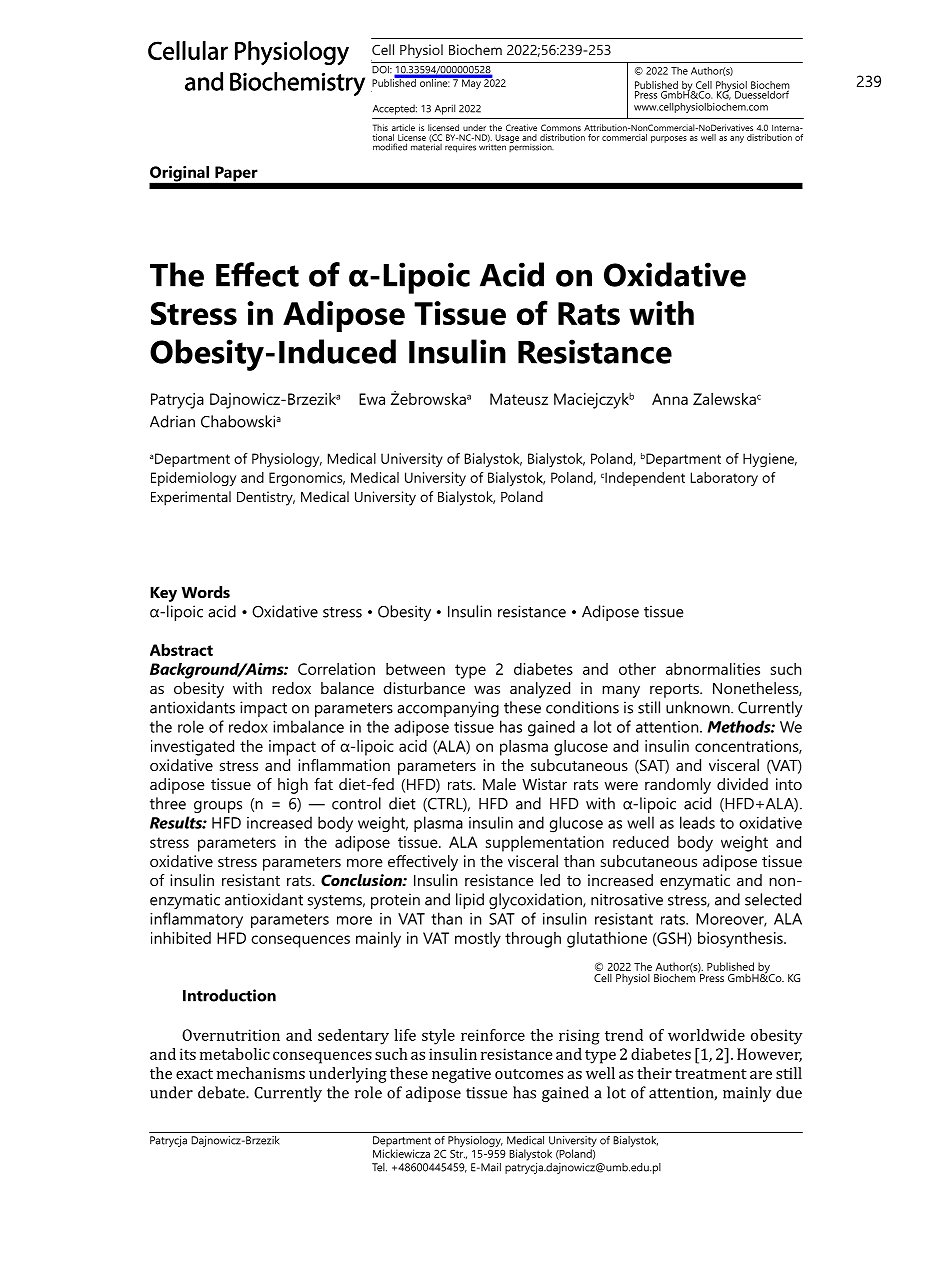  What do you see at coordinates (206, 592) in the document?
I see `Words` at bounding box center [206, 592].
